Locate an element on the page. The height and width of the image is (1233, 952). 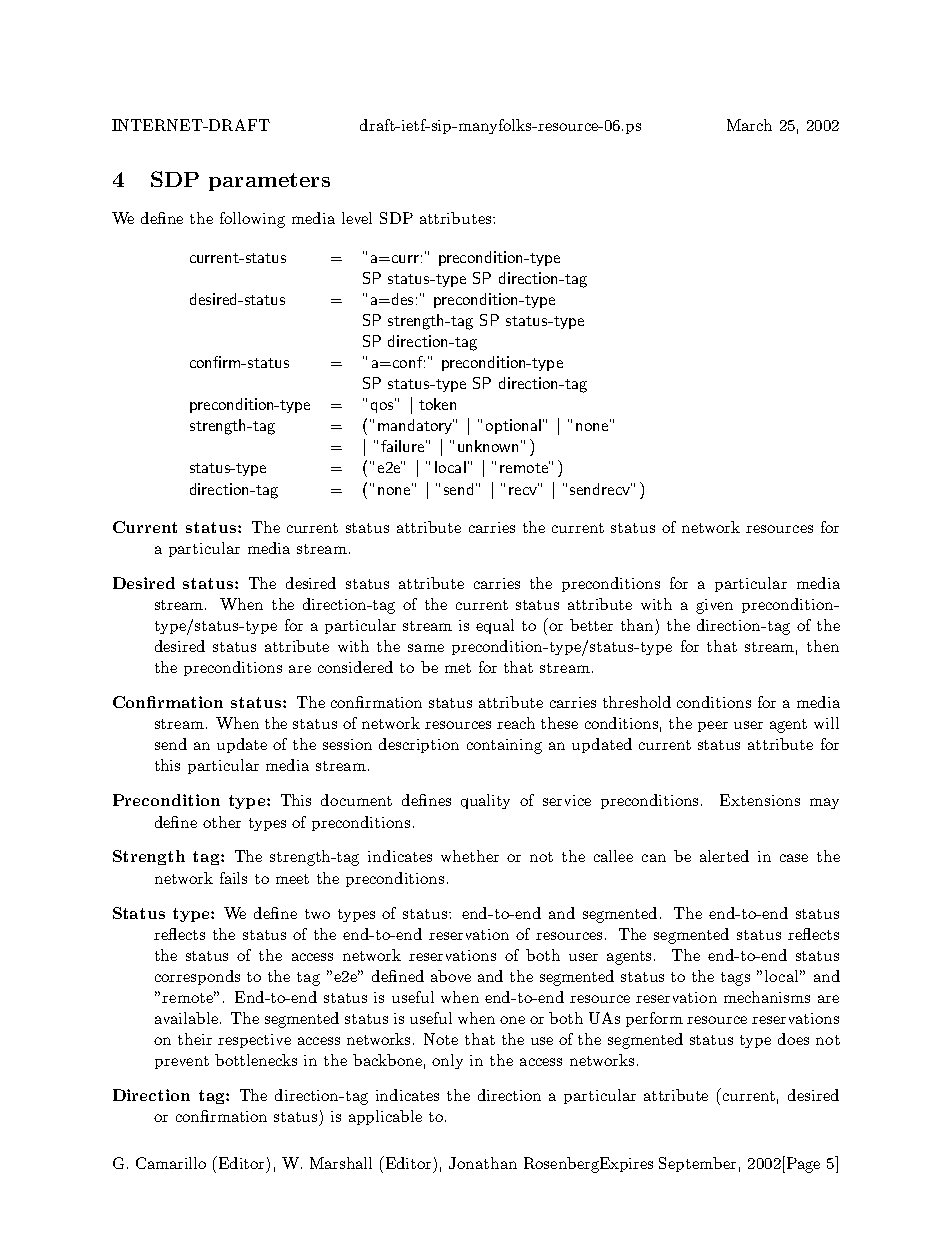
parameters is located at coordinates (269, 182).
